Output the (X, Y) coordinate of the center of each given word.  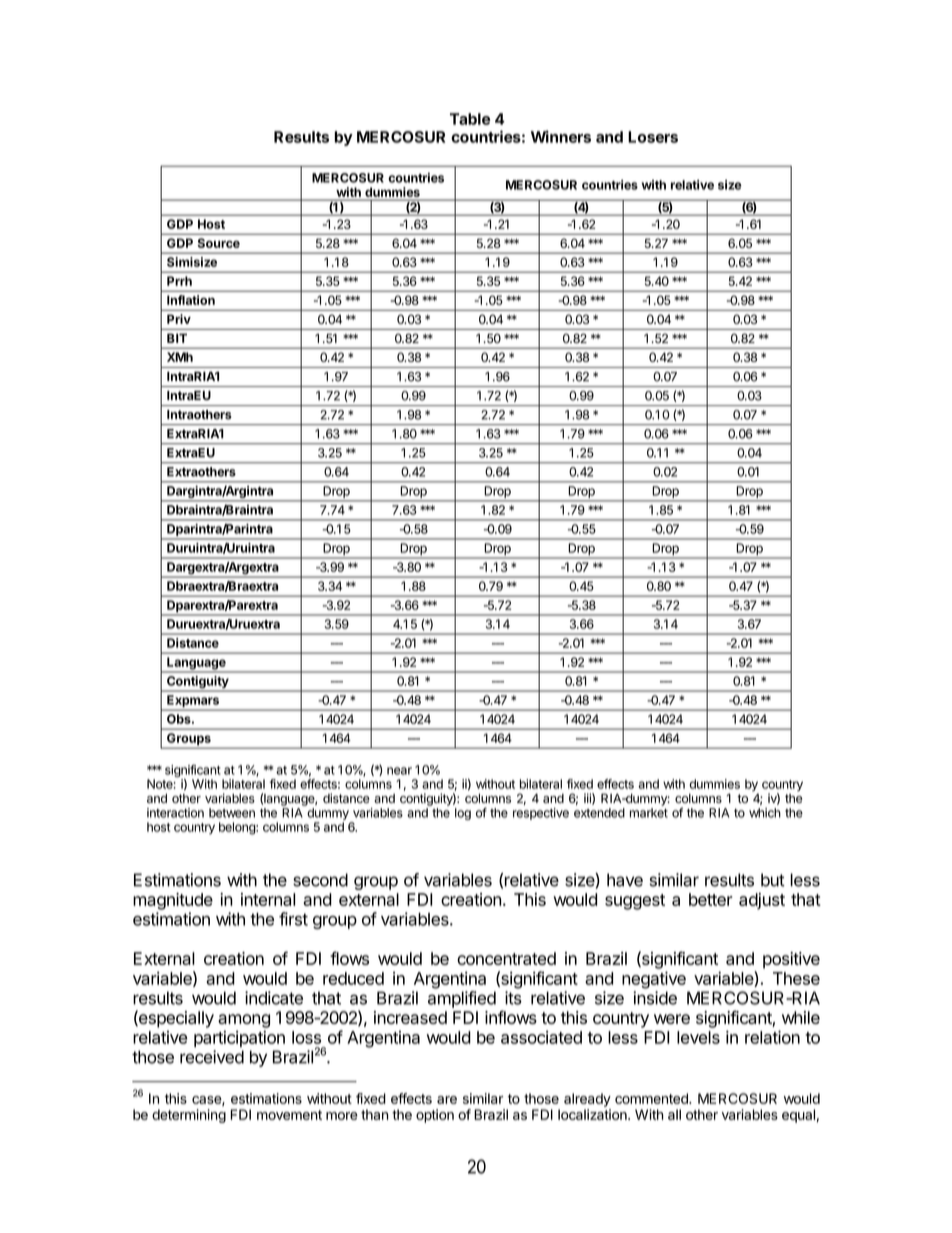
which (765, 813)
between (232, 813)
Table (470, 119)
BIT (177, 338)
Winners (561, 136)
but (773, 880)
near (399, 771)
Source (218, 243)
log (463, 814)
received (212, 1057)
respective (541, 814)
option (435, 1116)
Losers (653, 137)
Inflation (191, 300)
